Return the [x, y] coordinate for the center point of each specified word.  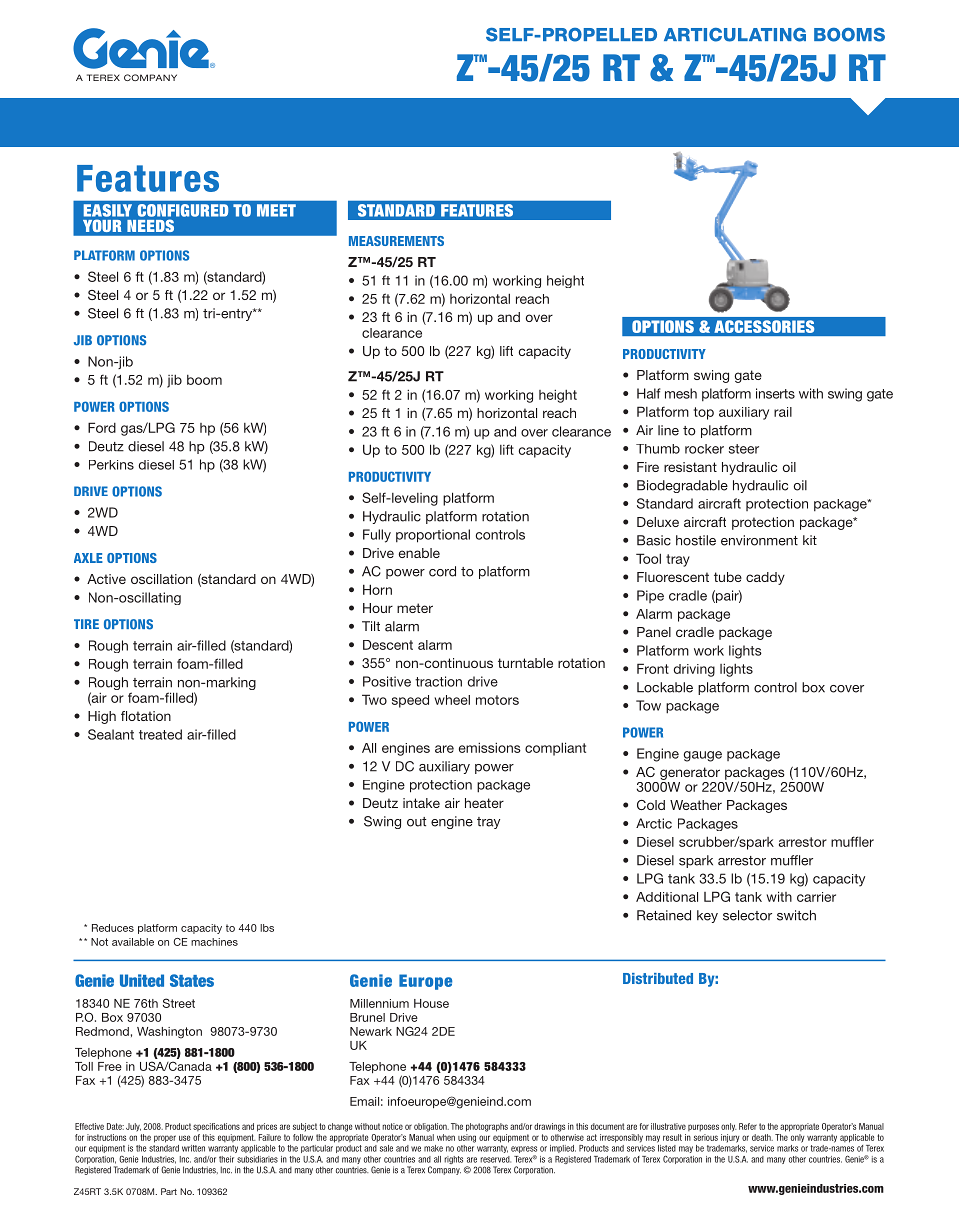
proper [165, 1139]
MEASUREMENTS [396, 241]
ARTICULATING [735, 35]
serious [706, 1137]
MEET [276, 210]
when [446, 1137]
